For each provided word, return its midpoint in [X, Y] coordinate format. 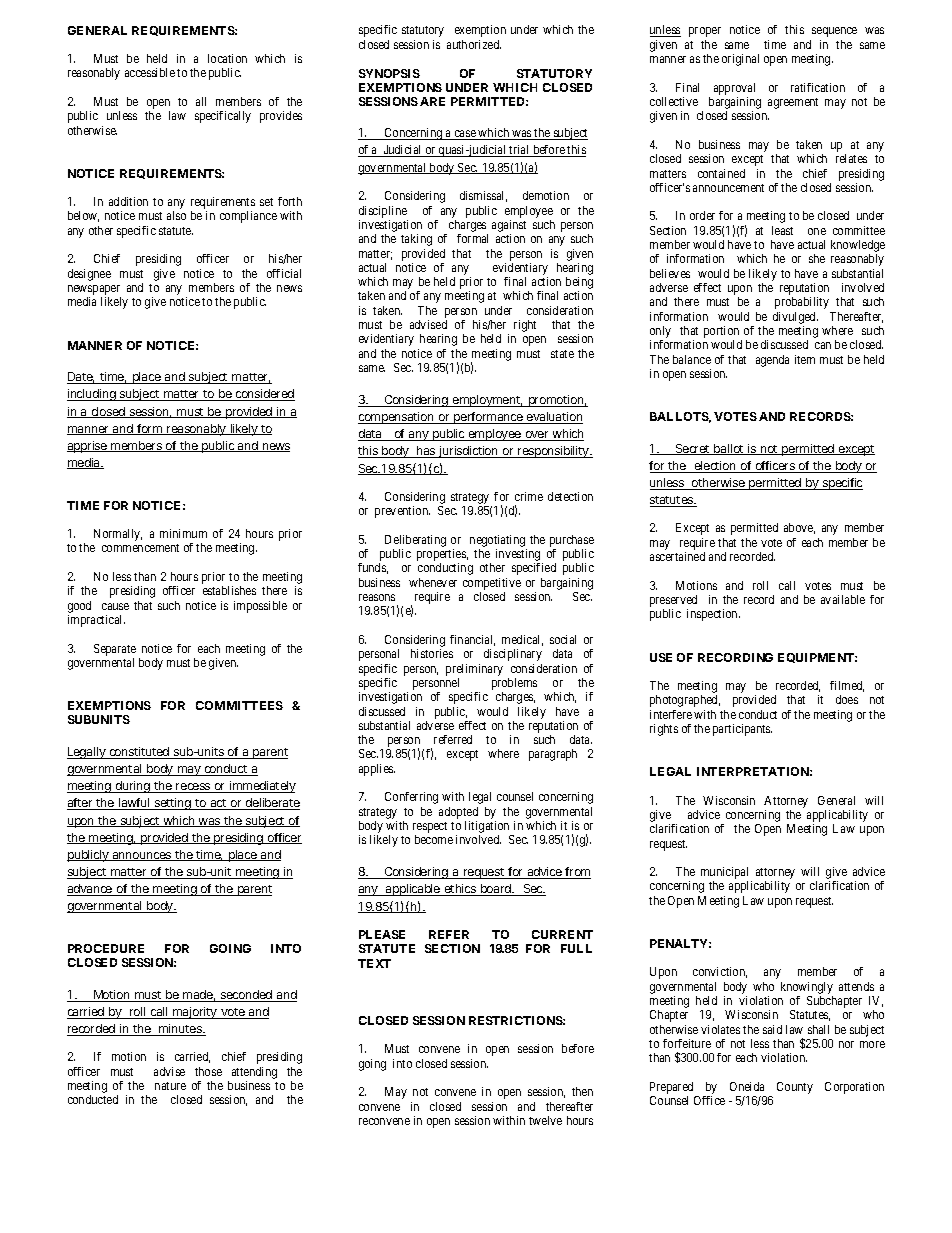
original [740, 60]
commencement [140, 548]
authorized [474, 44]
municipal [726, 874]
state [562, 354]
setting [174, 804]
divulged [795, 318]
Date [82, 378]
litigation [488, 828]
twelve [545, 1120]
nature [170, 1086]
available [843, 599]
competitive [492, 584]
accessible [150, 72]
